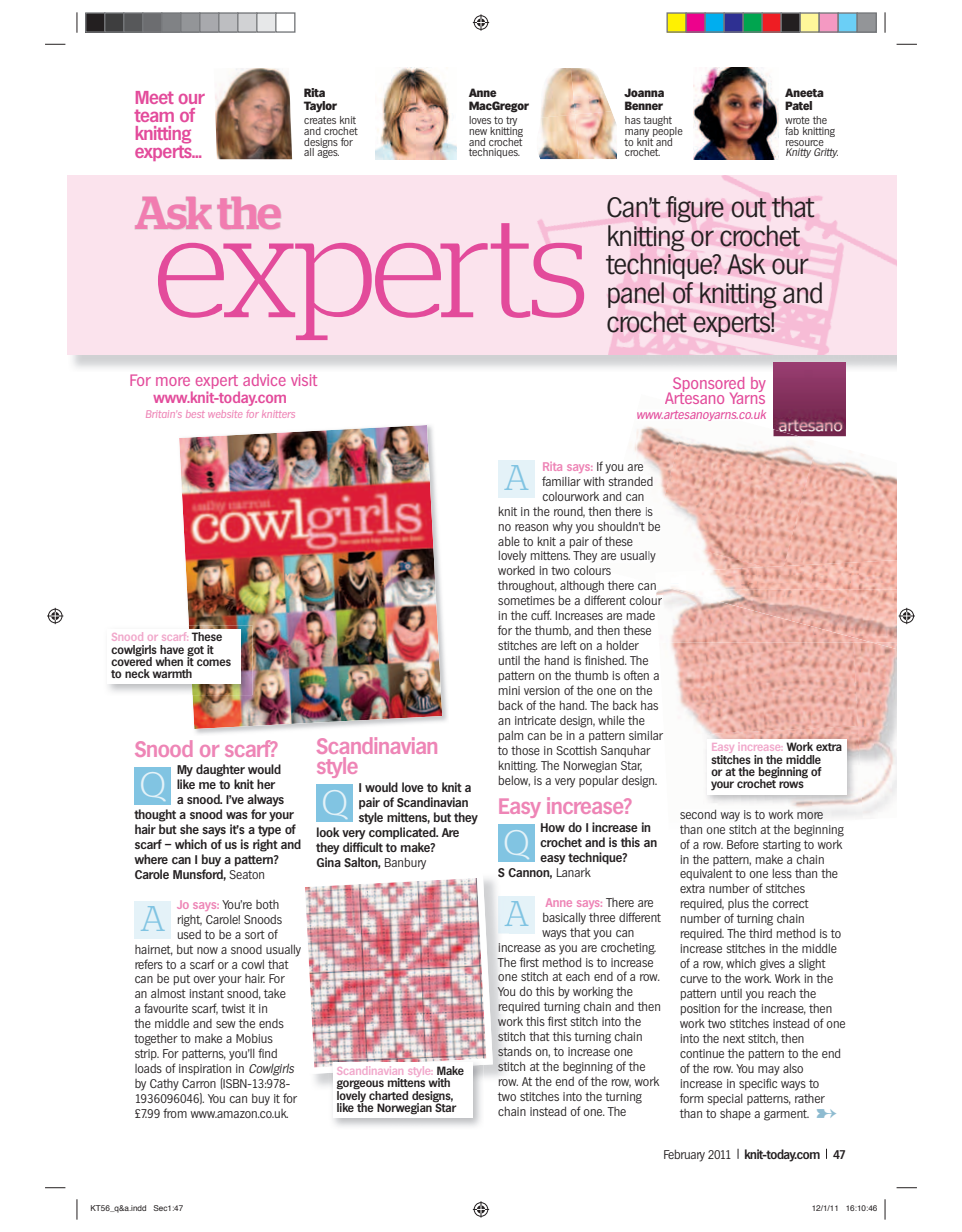 The width and height of the screenshot is (962, 1232). Describe the element at coordinates (514, 781) in the screenshot. I see `below` at that location.
